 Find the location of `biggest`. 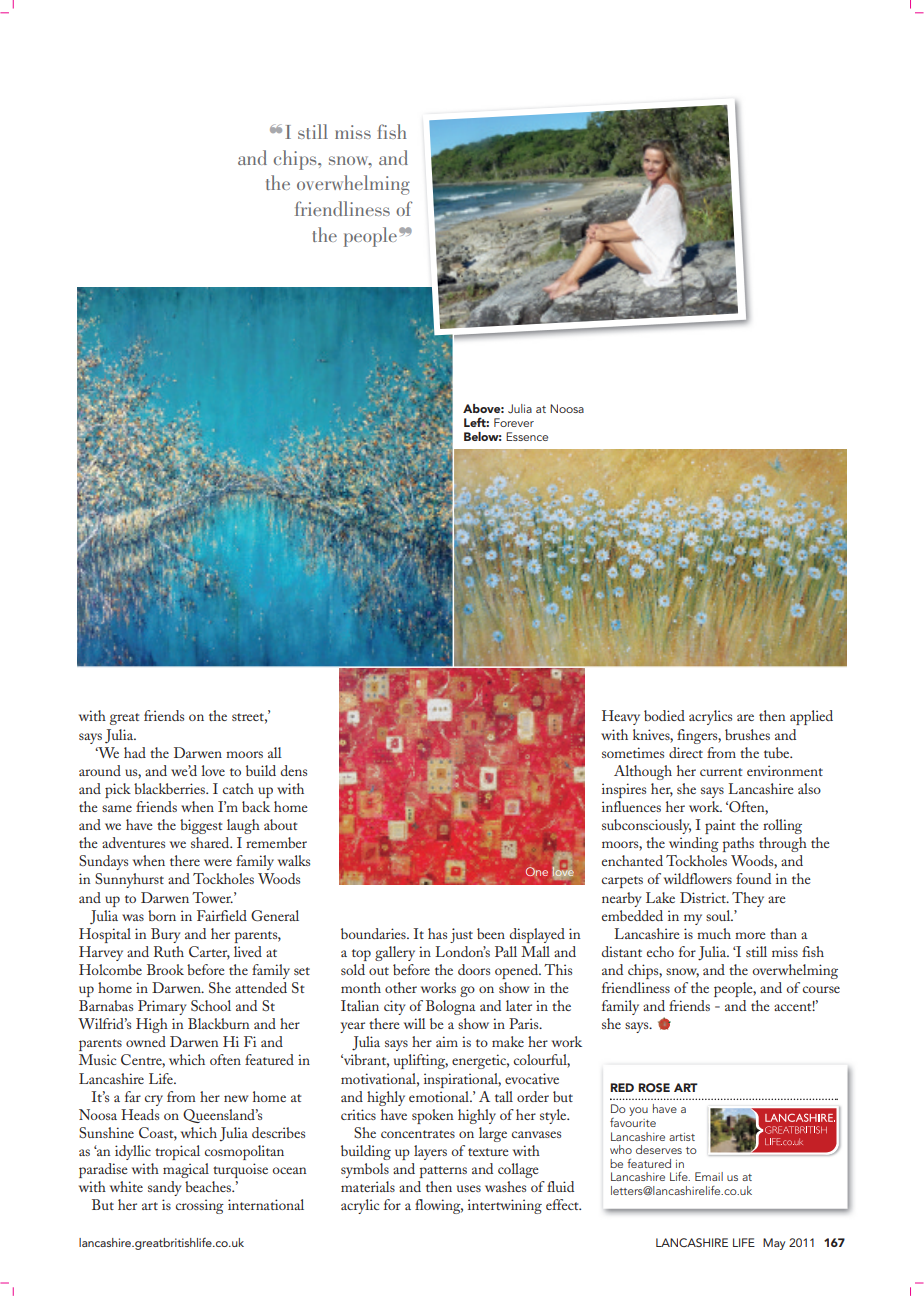

biggest is located at coordinates (201, 826).
